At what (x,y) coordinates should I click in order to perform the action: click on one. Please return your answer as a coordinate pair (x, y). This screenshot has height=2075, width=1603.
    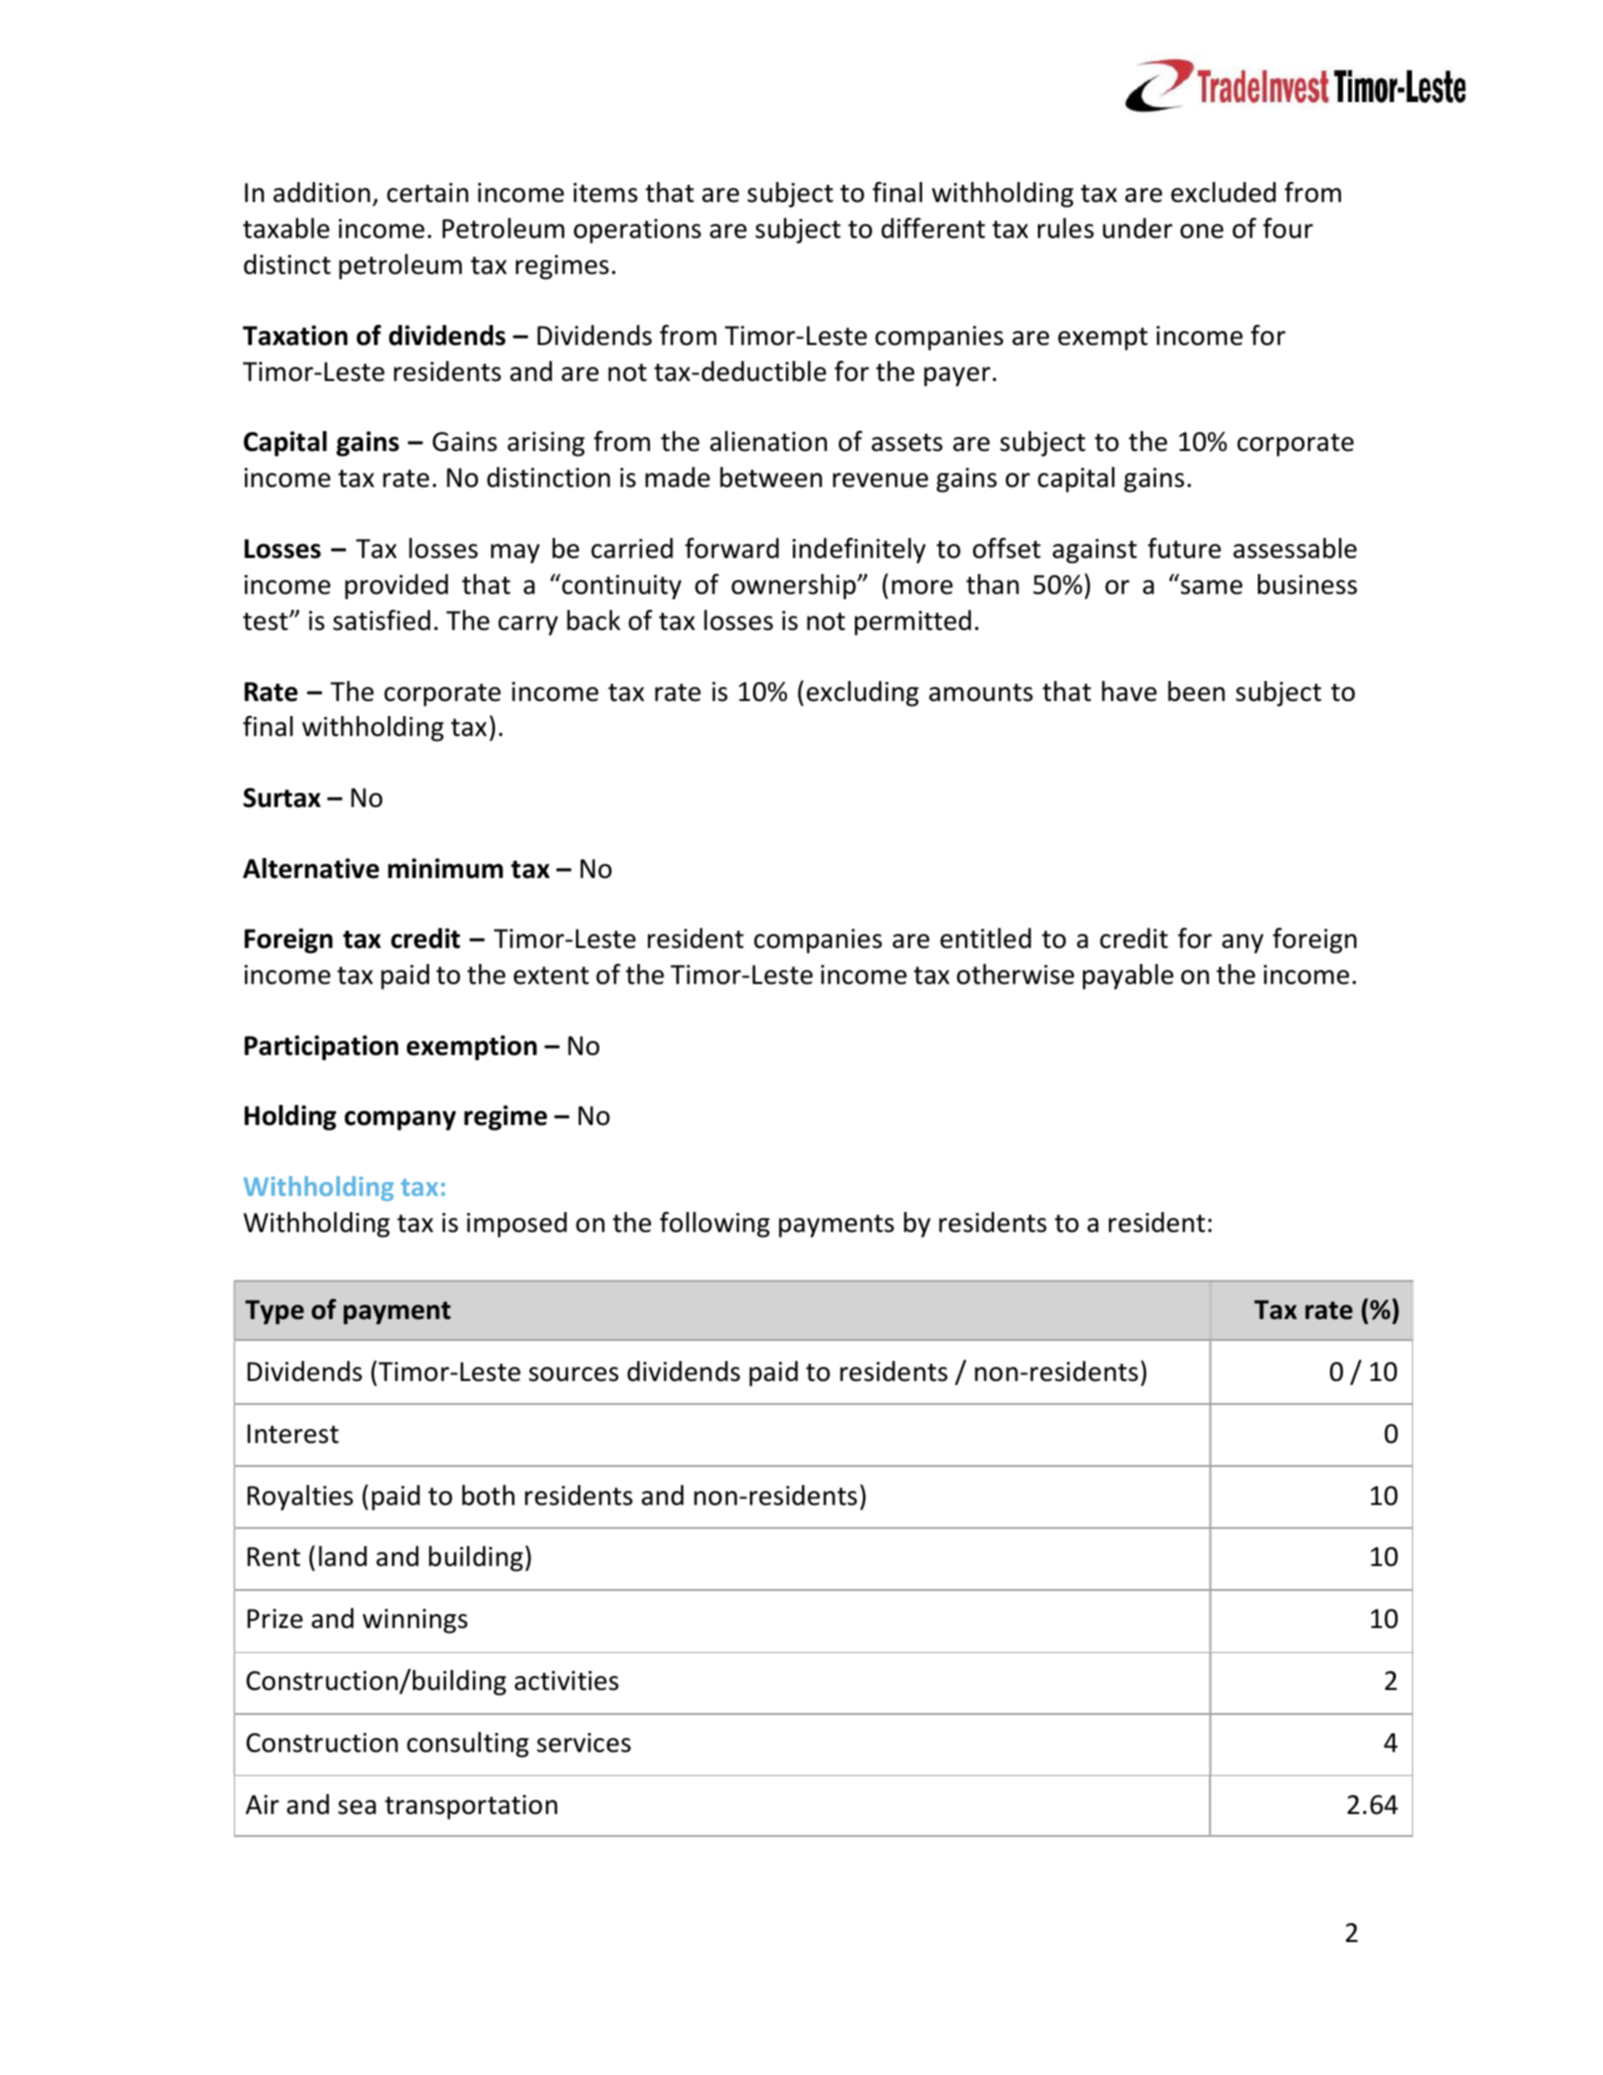
    Looking at the image, I should click on (1202, 231).
